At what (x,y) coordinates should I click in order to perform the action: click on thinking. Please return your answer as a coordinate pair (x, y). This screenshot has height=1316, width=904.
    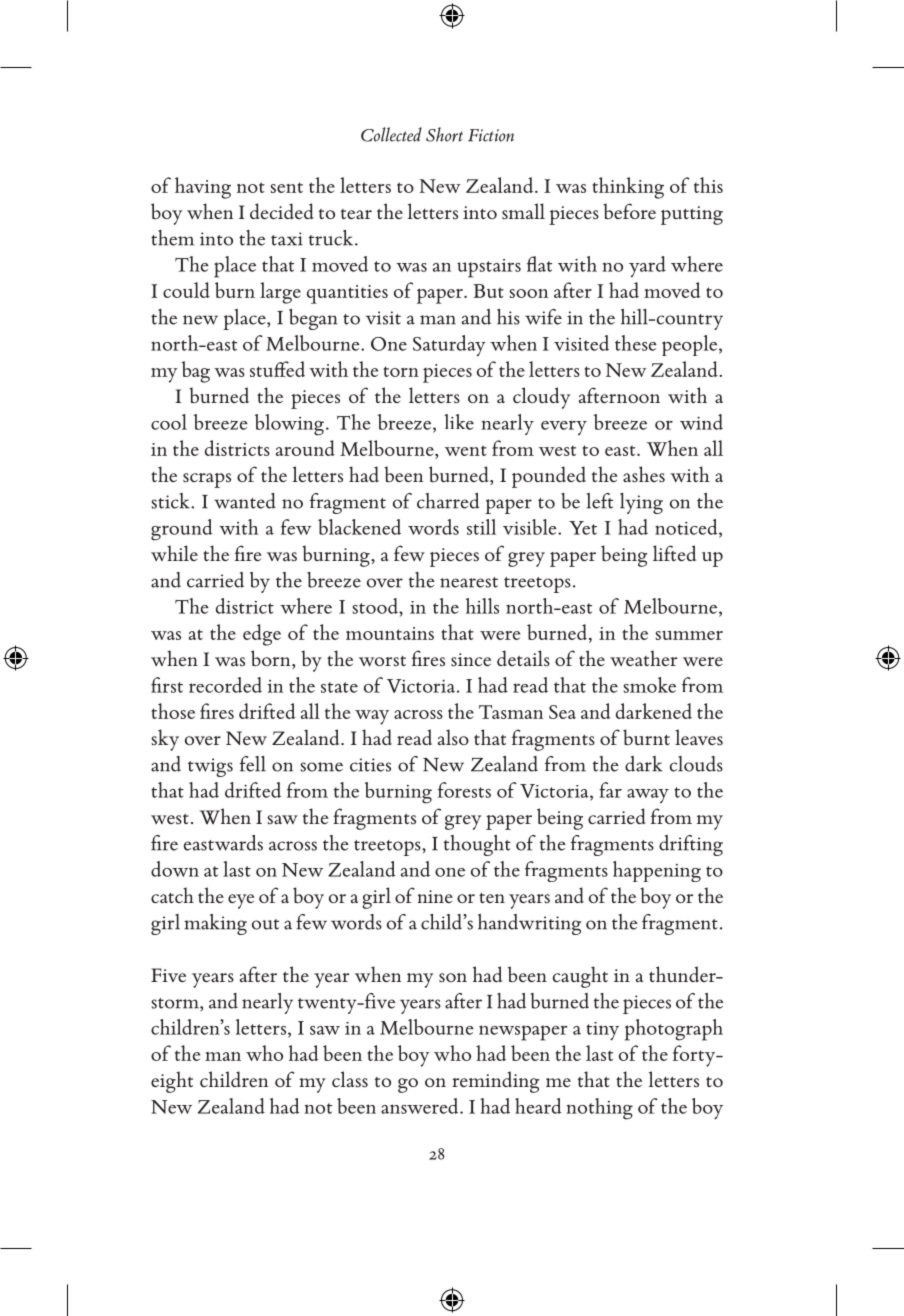
    Looking at the image, I should click on (628, 188).
